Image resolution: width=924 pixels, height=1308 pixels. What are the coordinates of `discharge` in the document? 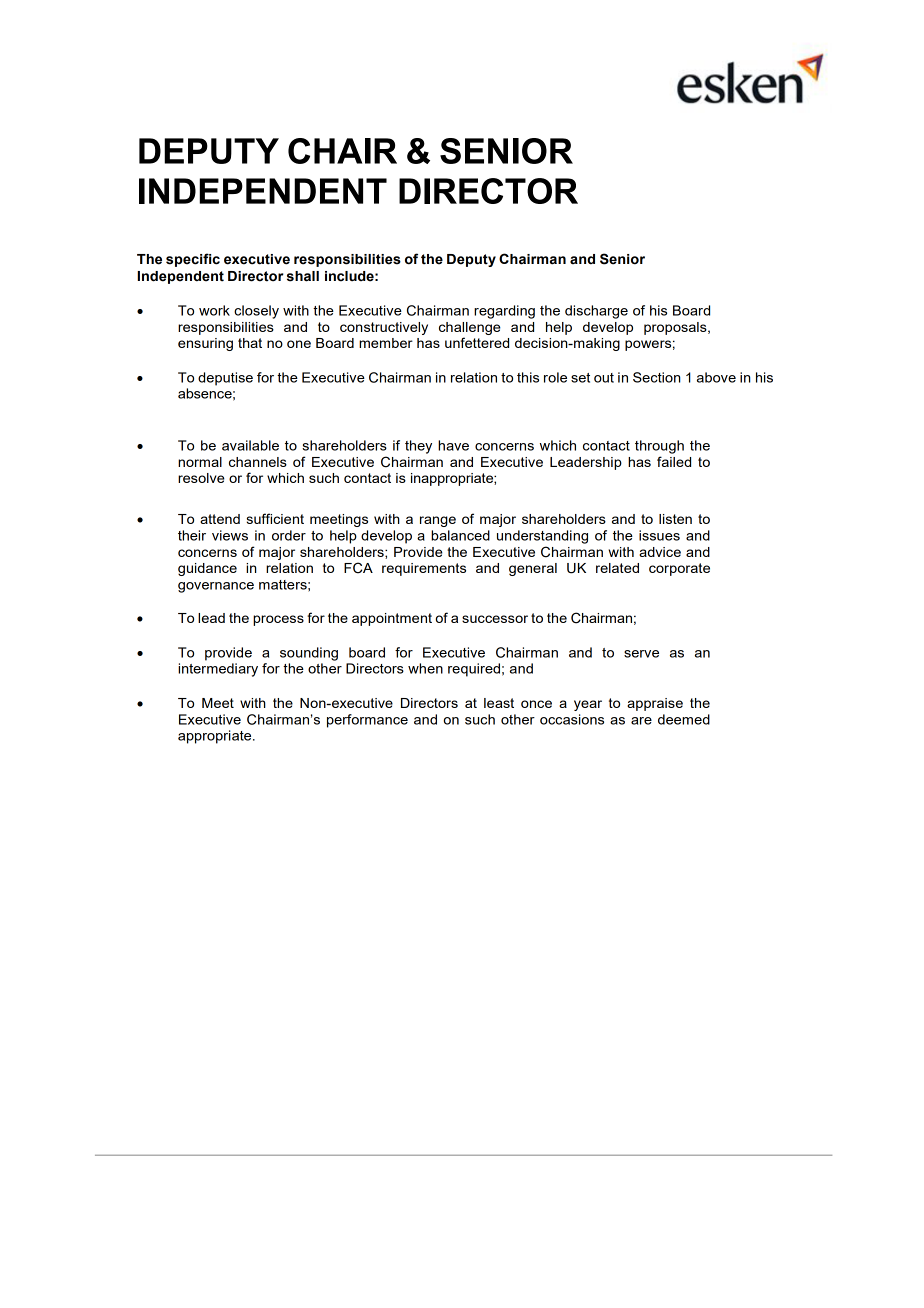 It's located at (596, 312).
